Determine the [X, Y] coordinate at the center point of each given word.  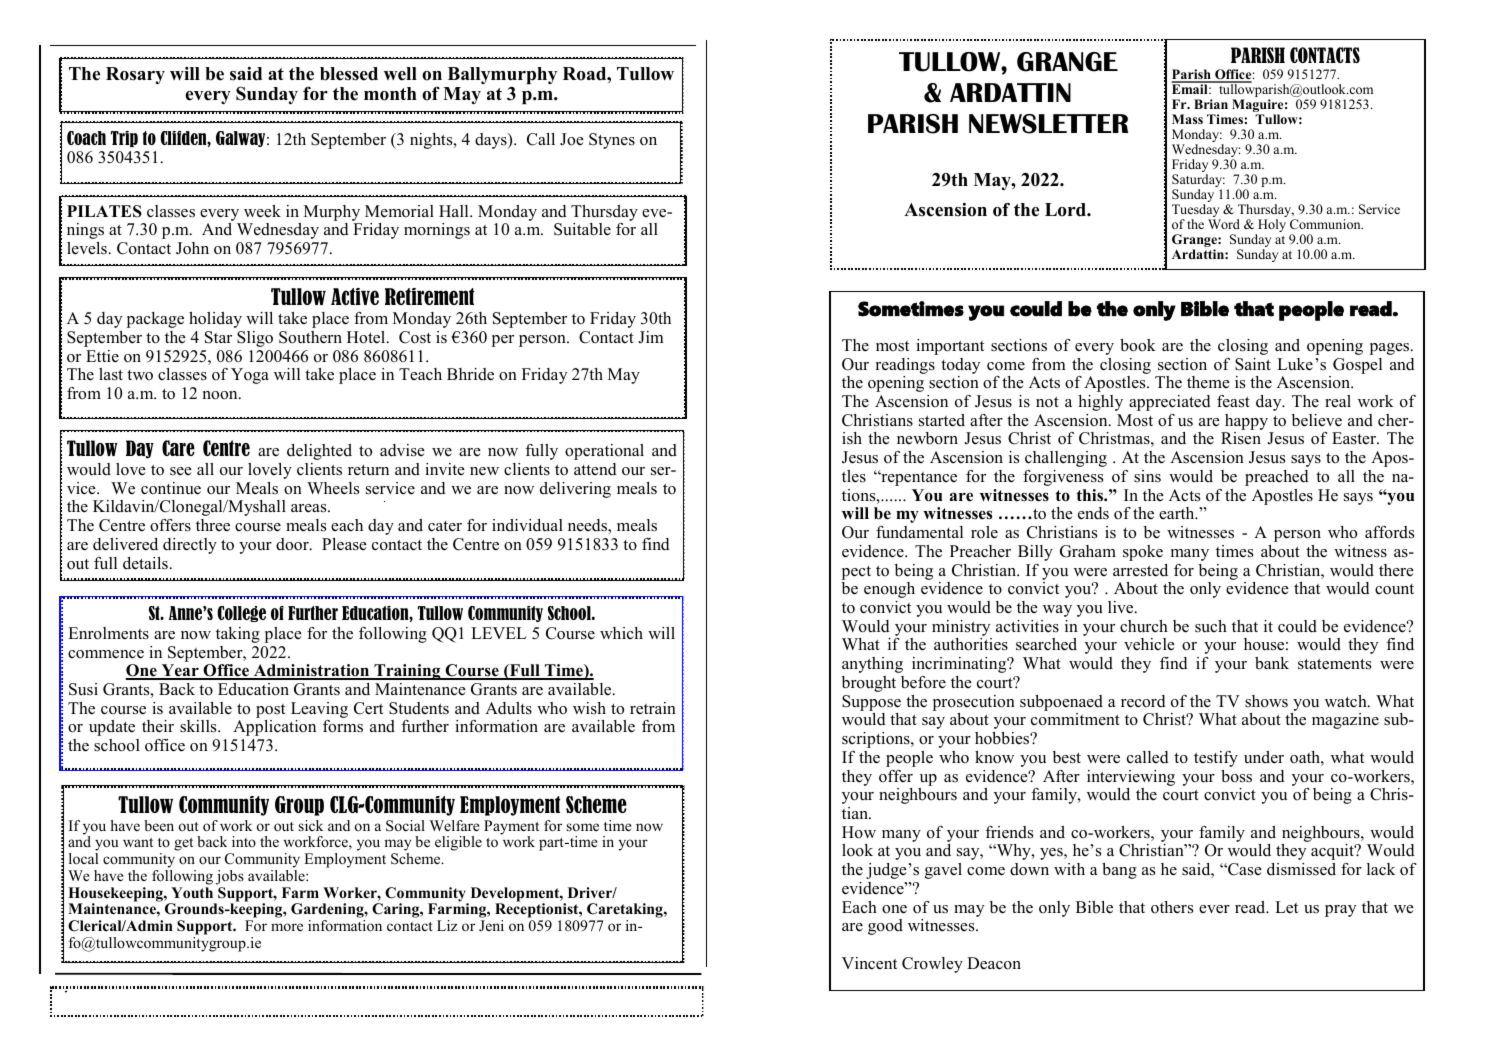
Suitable [582, 229]
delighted [319, 452]
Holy [1271, 227]
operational [604, 452]
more [287, 927]
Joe [572, 139]
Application [274, 728]
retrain [653, 708]
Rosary [135, 75]
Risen [1241, 438]
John [192, 248]
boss [1236, 776]
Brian [1211, 104]
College [241, 614]
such [1211, 626]
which [621, 633]
